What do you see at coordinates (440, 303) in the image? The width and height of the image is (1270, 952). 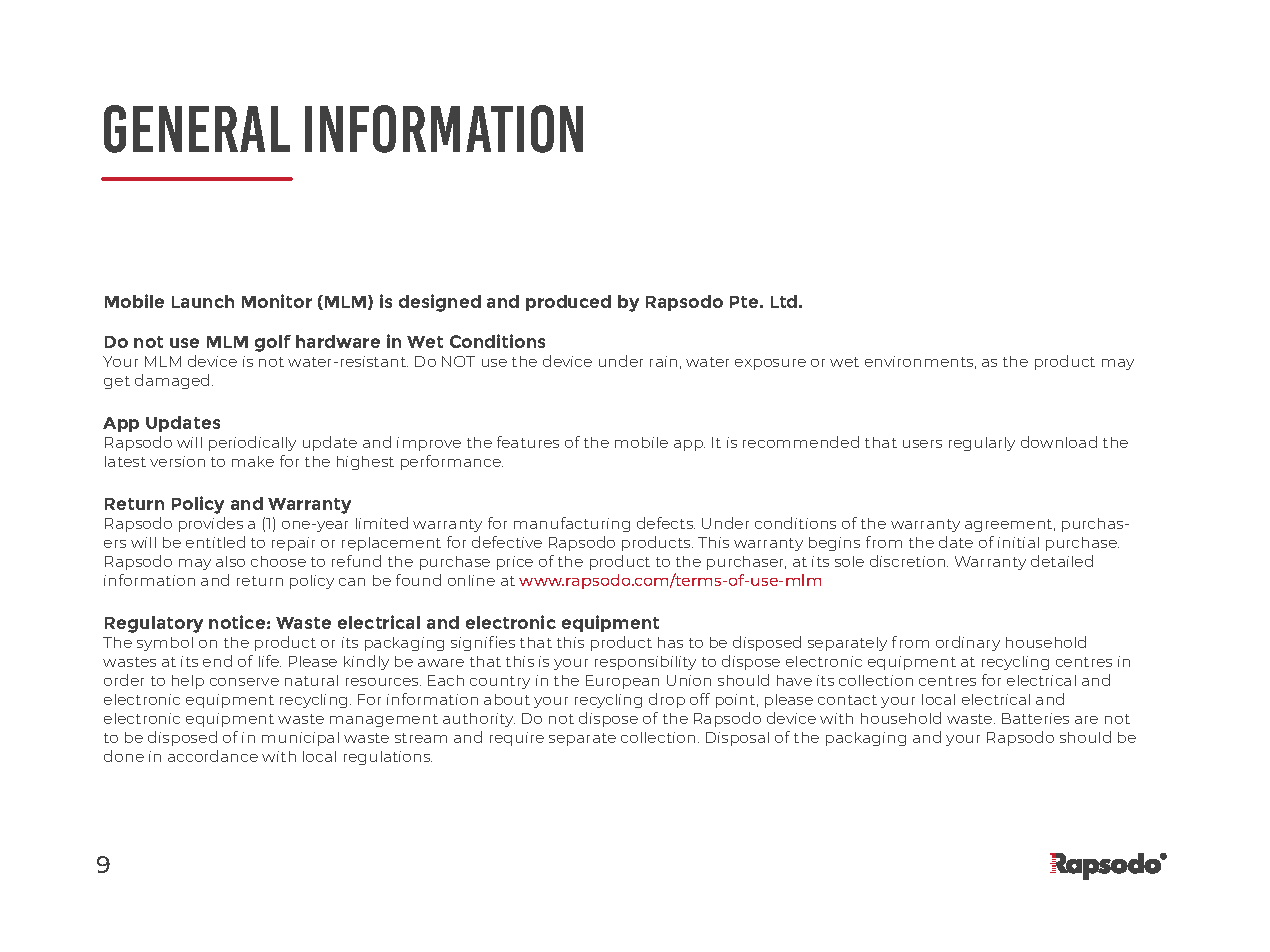 I see `designed` at bounding box center [440, 303].
